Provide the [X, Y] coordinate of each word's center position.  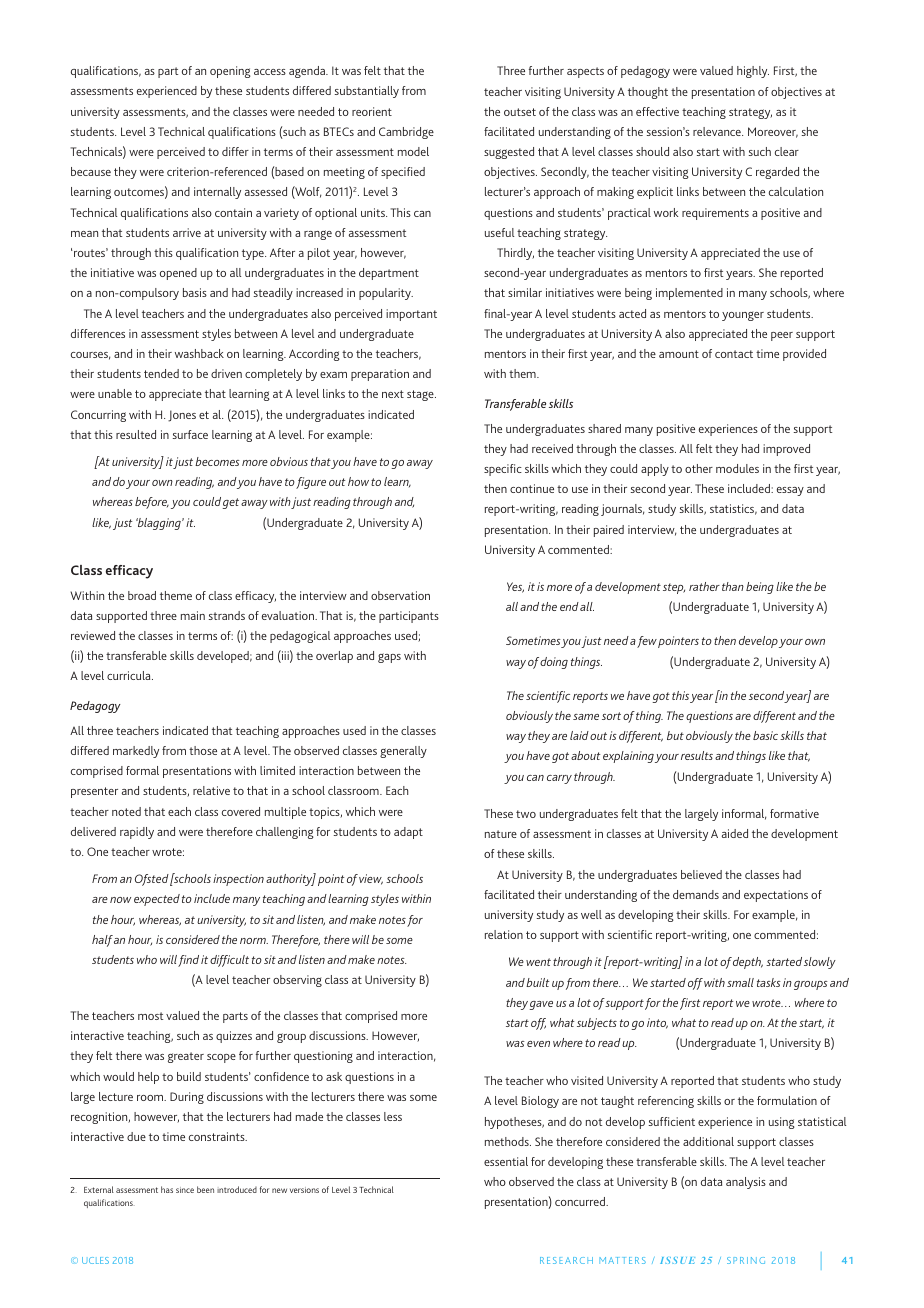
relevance [718, 131]
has [167, 1189]
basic [767, 735]
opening [230, 72]
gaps [389, 658]
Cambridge [406, 133]
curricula [130, 675]
